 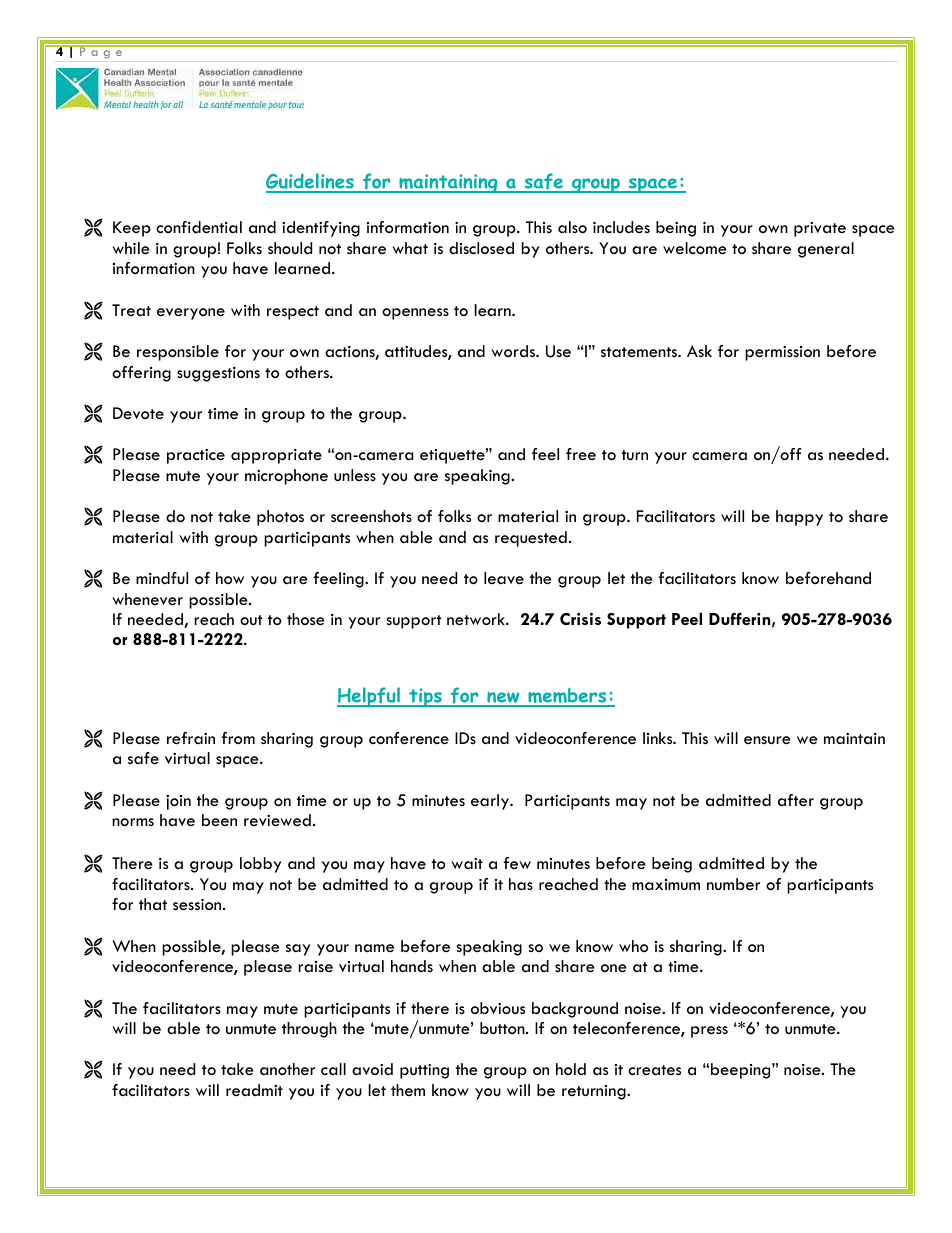 What do you see at coordinates (251, 620) in the document?
I see `out` at bounding box center [251, 620].
